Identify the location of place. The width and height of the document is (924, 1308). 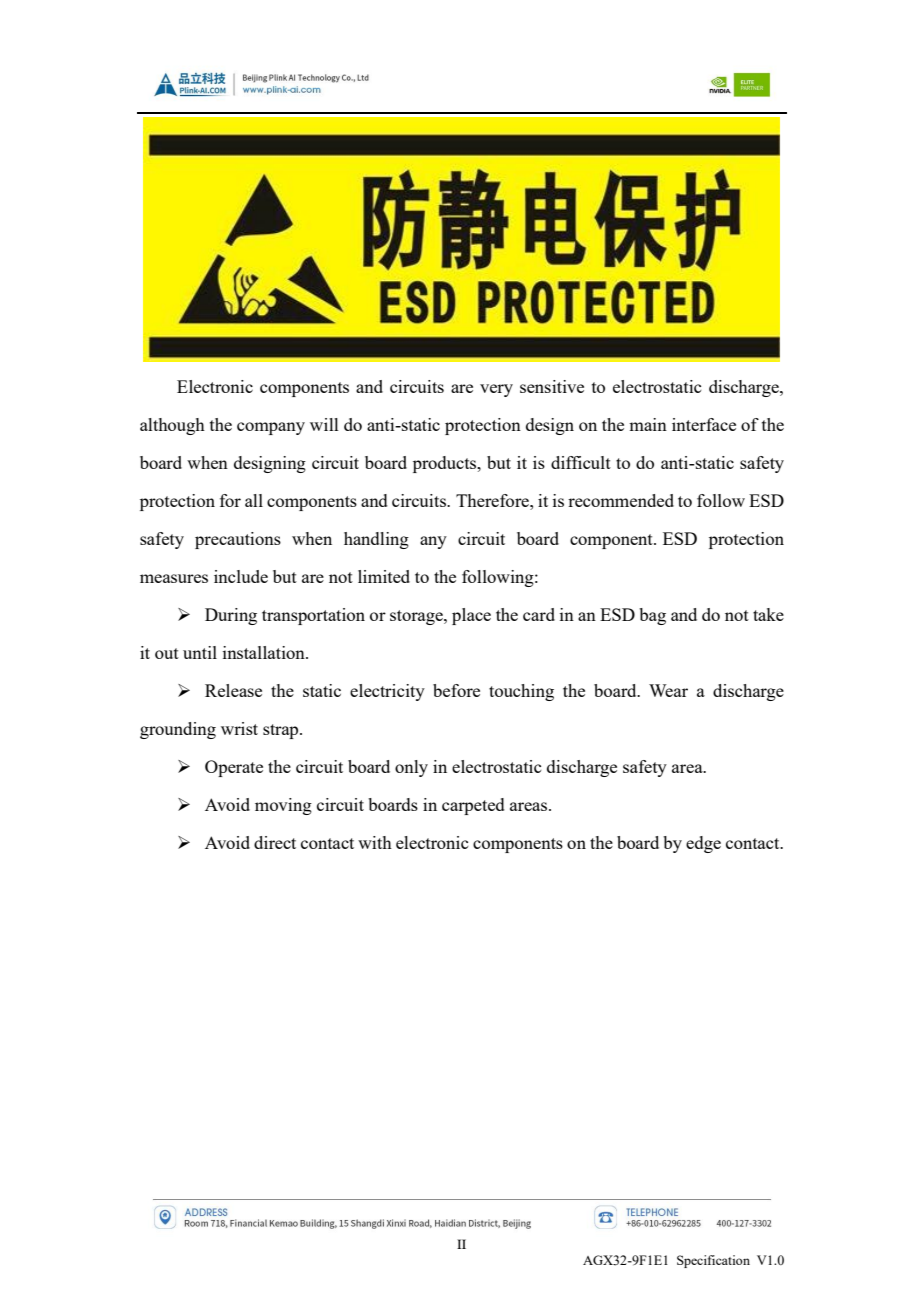
(471, 616).
